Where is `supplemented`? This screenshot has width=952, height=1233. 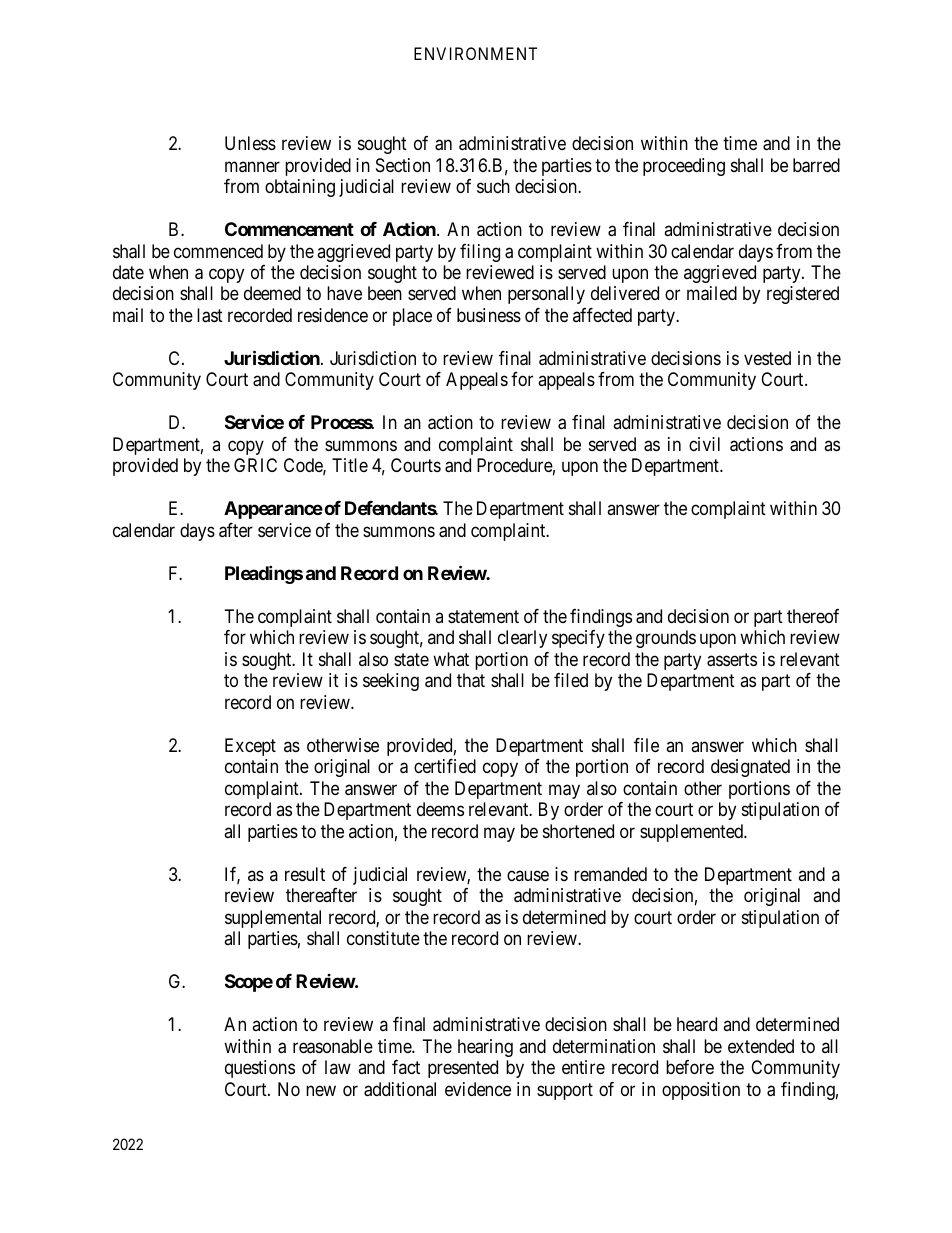 supplemented is located at coordinates (692, 833).
